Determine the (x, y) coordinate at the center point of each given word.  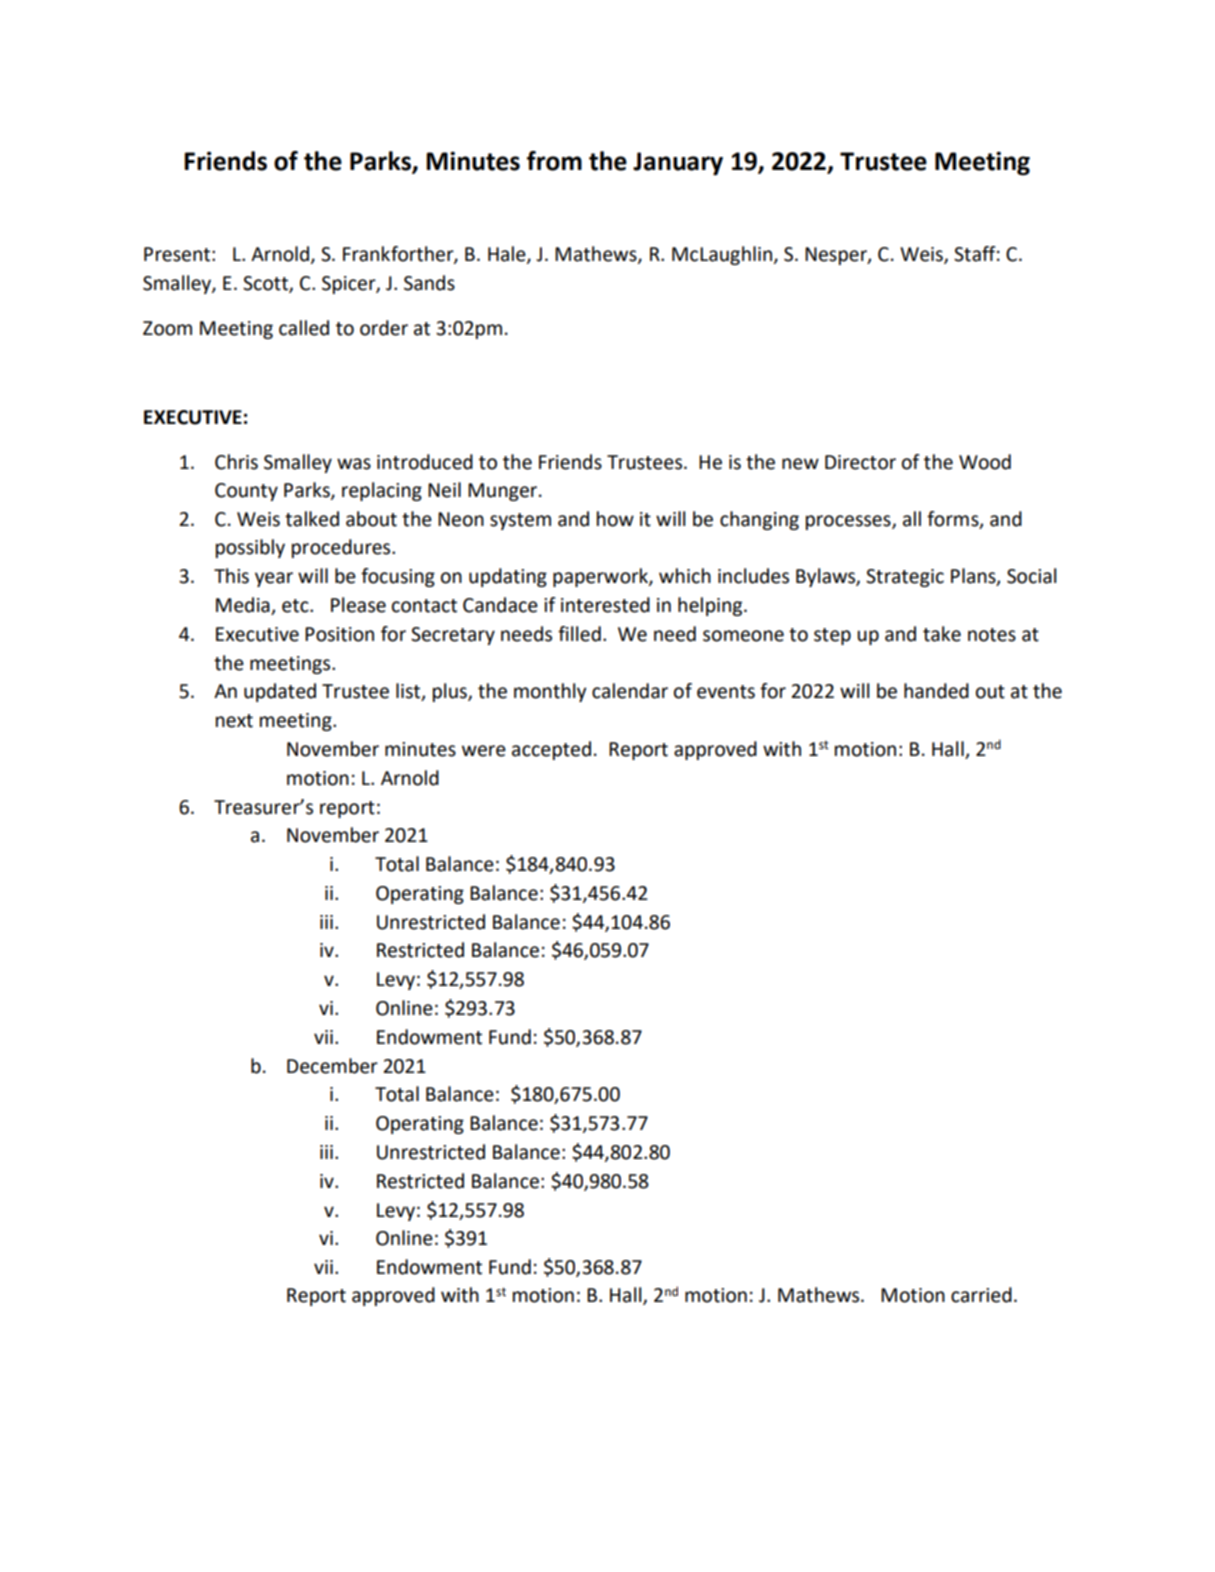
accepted (551, 750)
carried (981, 1295)
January (678, 164)
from (554, 161)
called (304, 328)
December (332, 1066)
